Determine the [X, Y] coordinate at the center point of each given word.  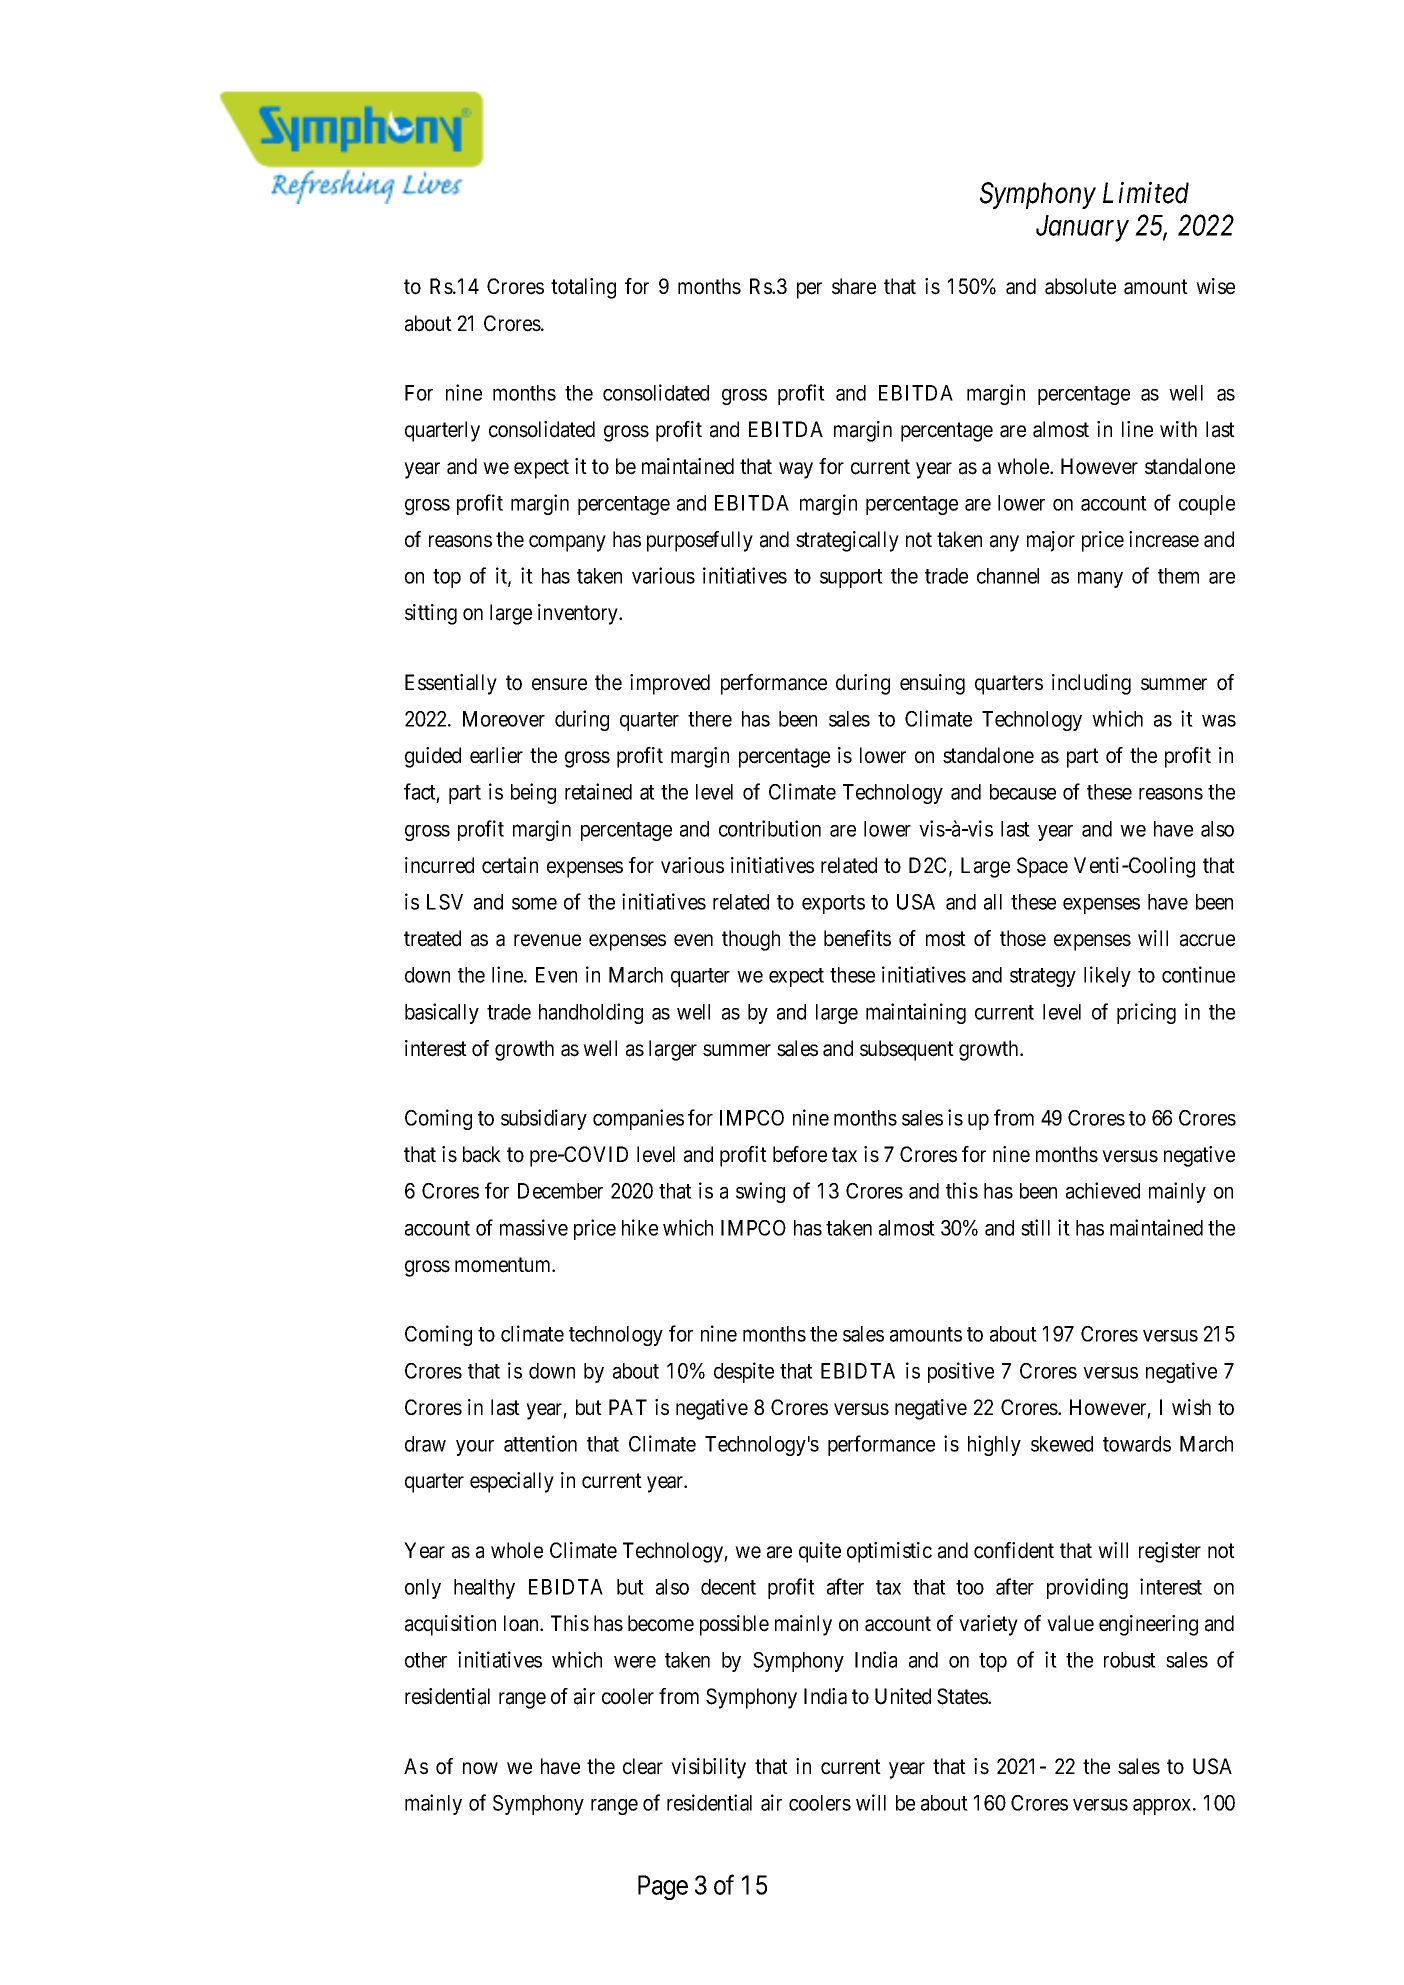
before [800, 1154]
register [1170, 1552]
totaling [583, 288]
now [480, 1768]
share [854, 286]
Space [1042, 867]
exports [833, 904]
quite [820, 1552]
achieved [1103, 1190]
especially [512, 1482]
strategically [847, 541]
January [1082, 228]
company [567, 543]
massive [534, 1227]
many [1100, 580]
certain [510, 865]
